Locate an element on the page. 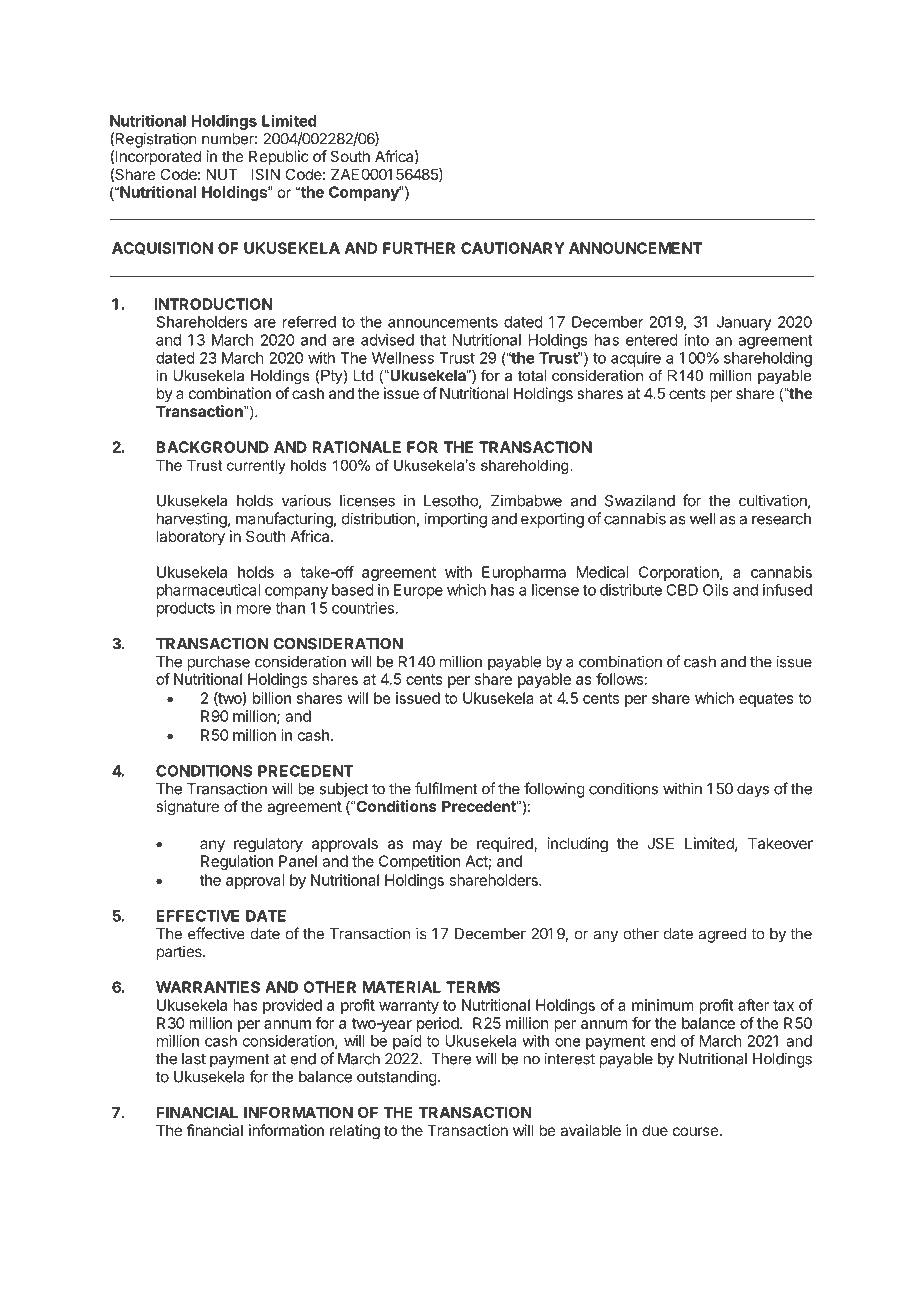 The height and width of the image is (1308, 924). last is located at coordinates (194, 1059).
